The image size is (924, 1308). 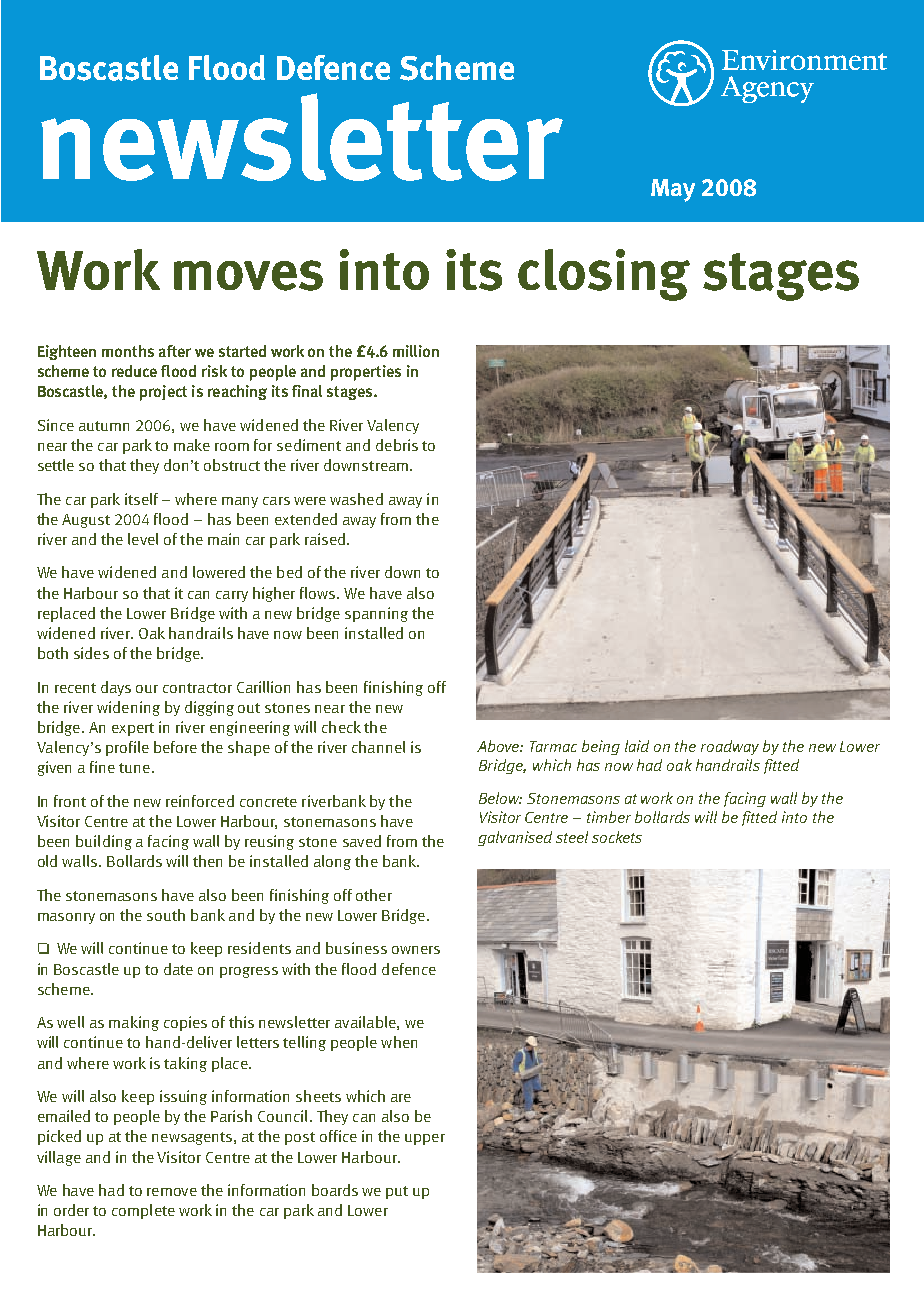 I want to click on moves, so click(x=248, y=275).
